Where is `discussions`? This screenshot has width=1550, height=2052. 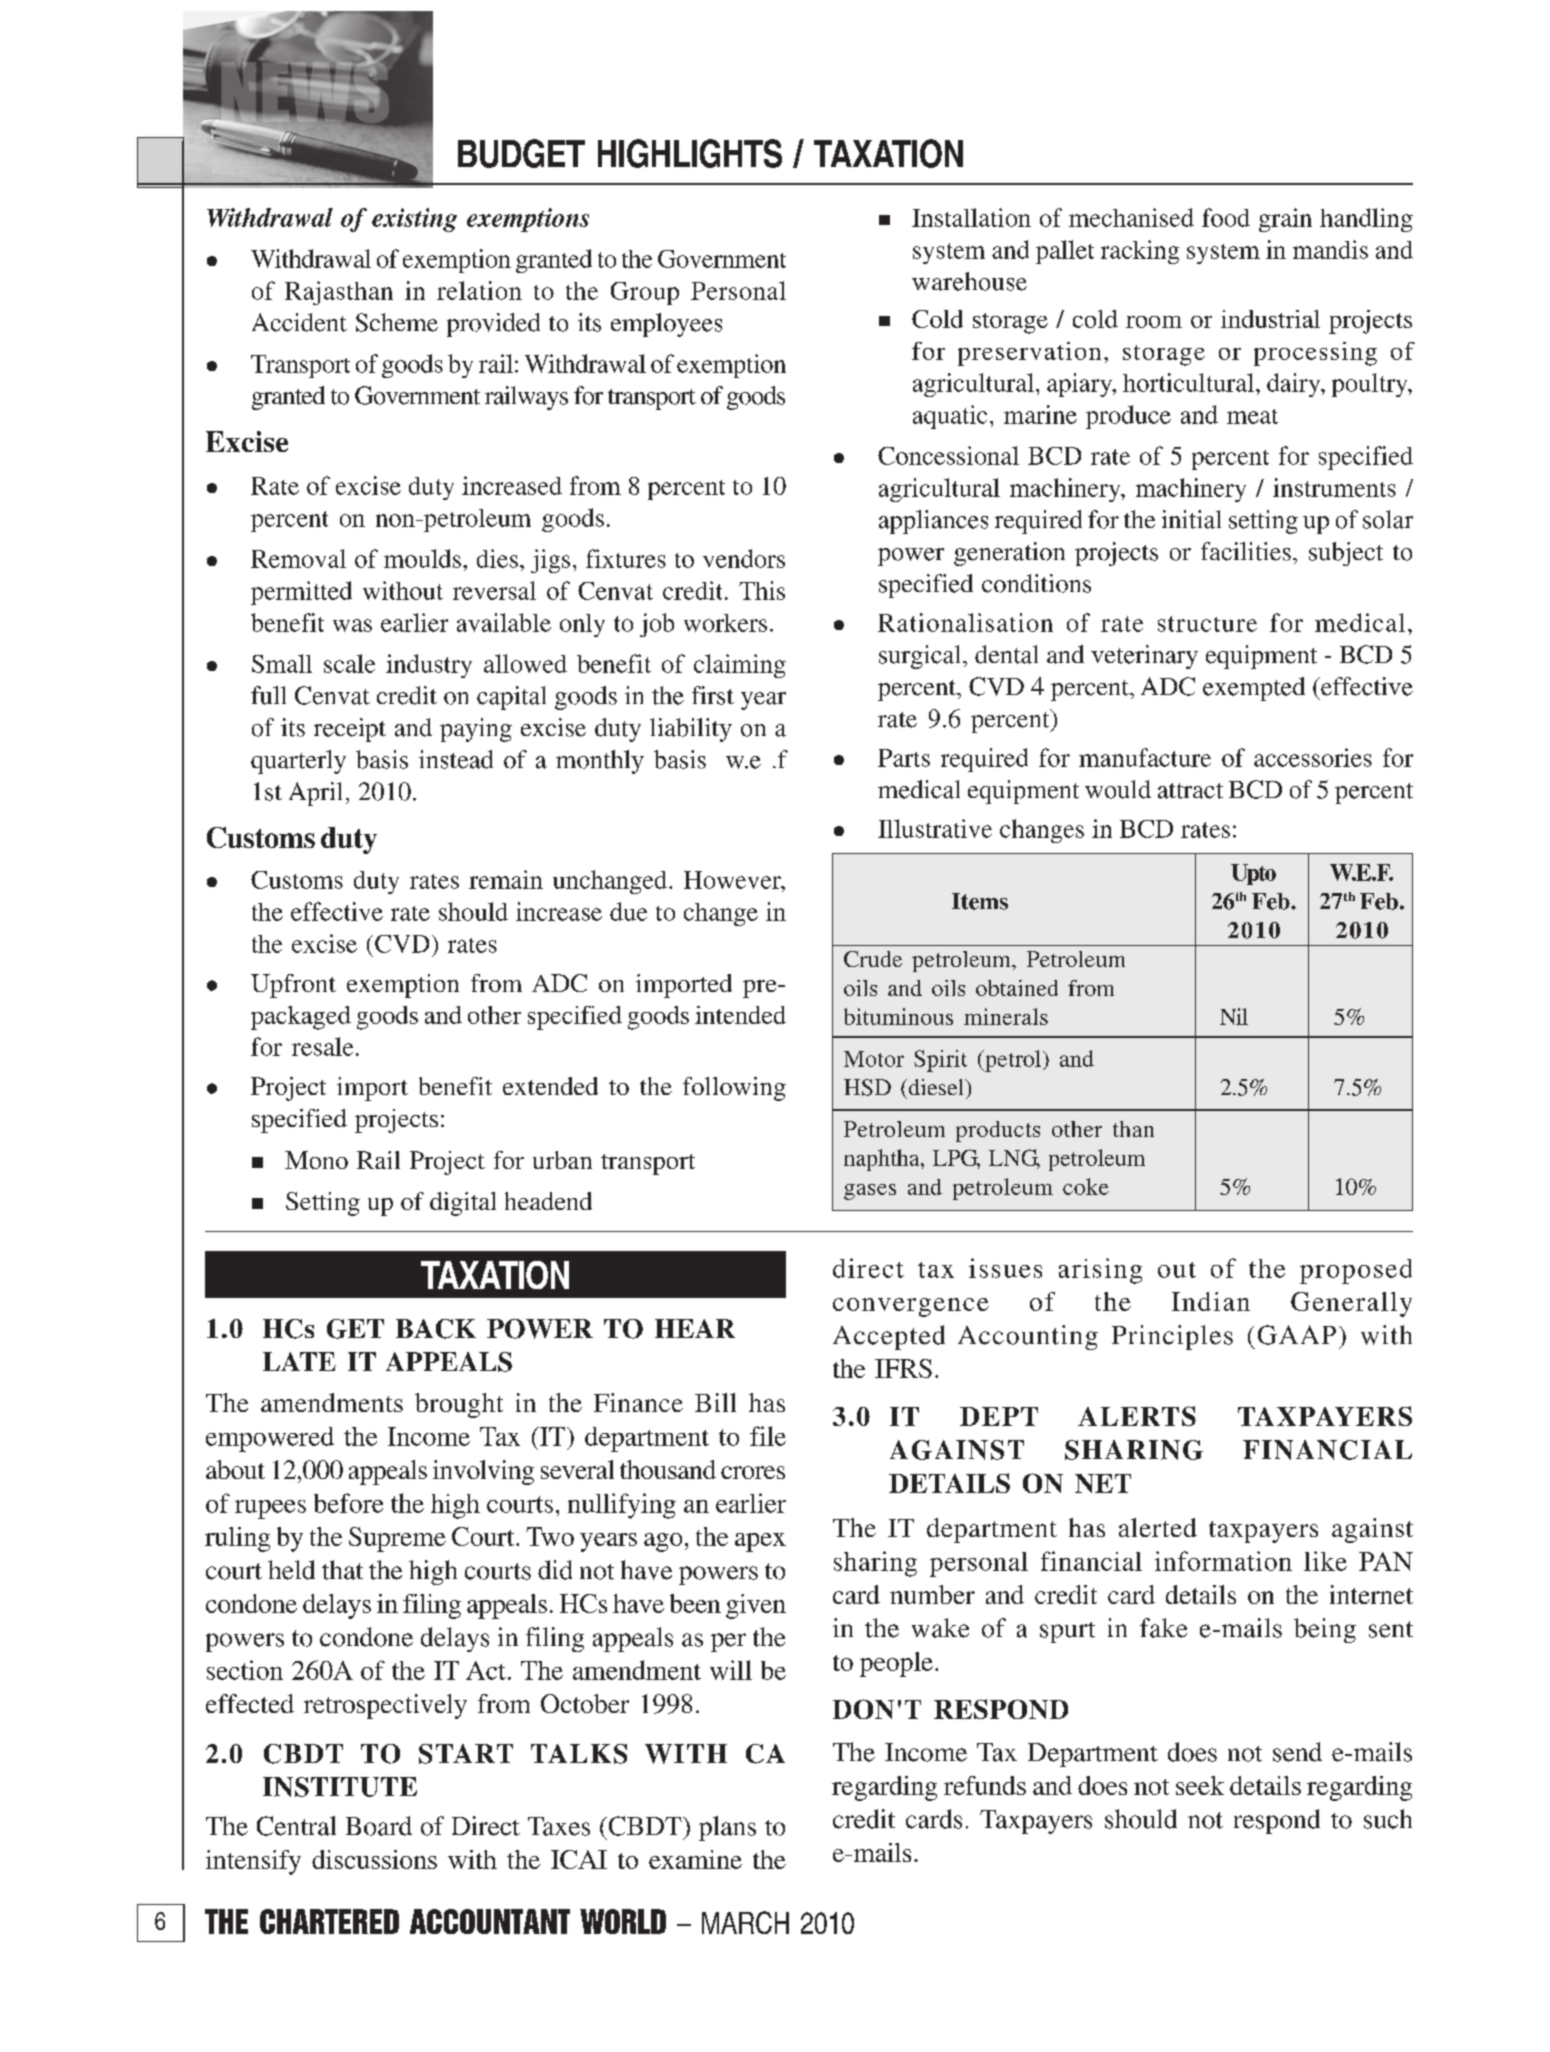
discussions is located at coordinates (374, 1859).
